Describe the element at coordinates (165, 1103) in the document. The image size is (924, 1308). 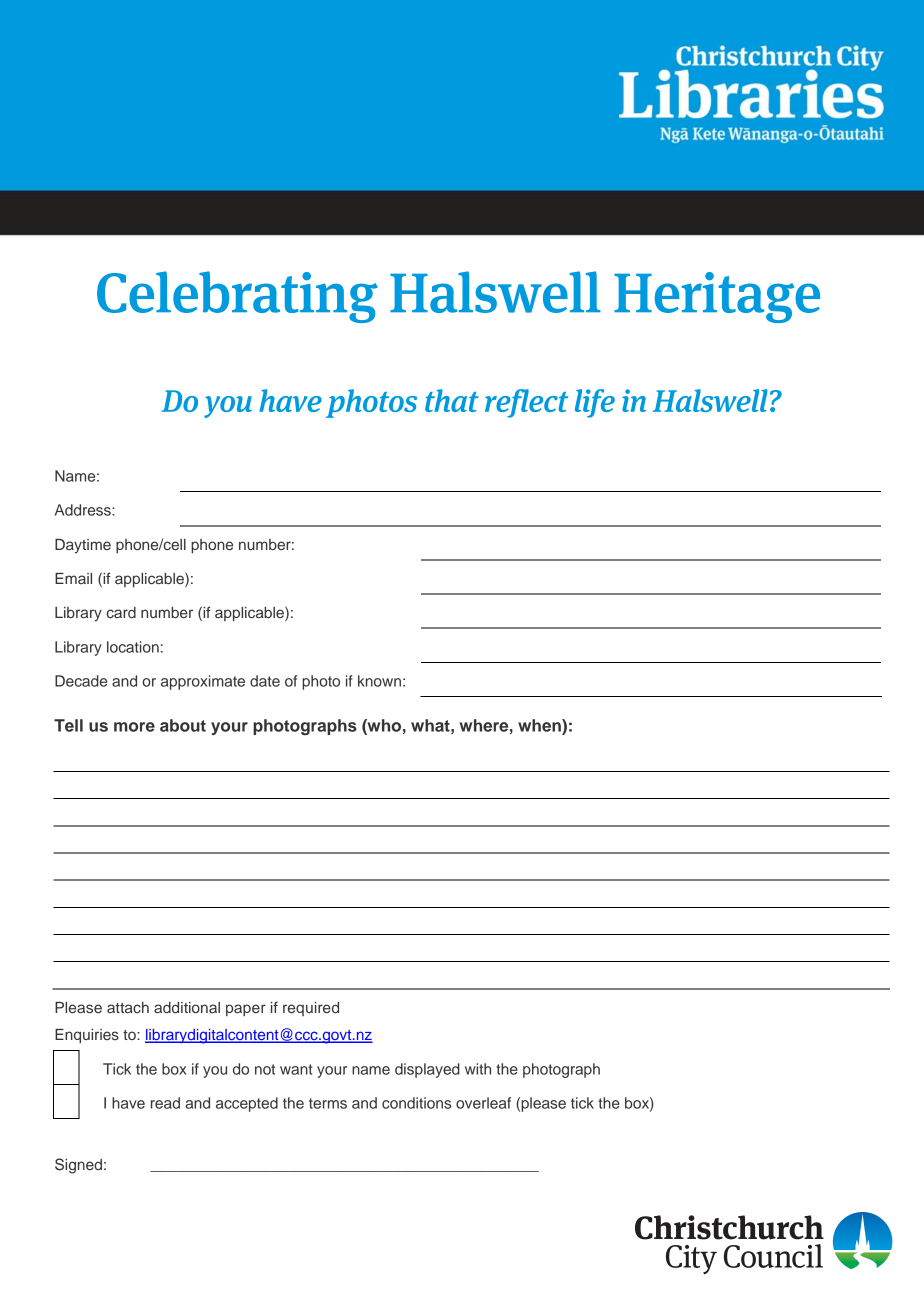
I see `read` at that location.
